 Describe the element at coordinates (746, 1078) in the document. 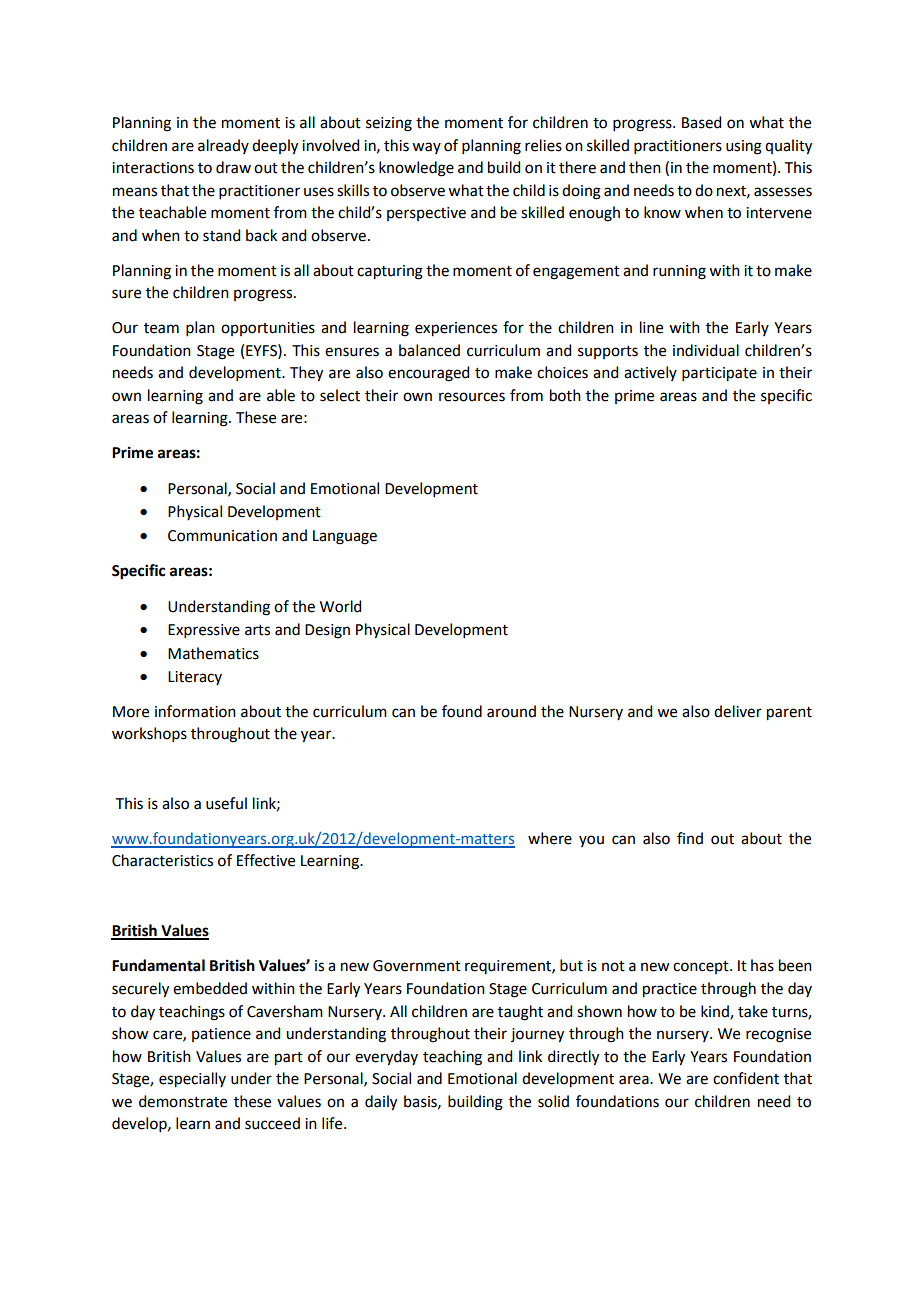

I see `confident` at that location.
